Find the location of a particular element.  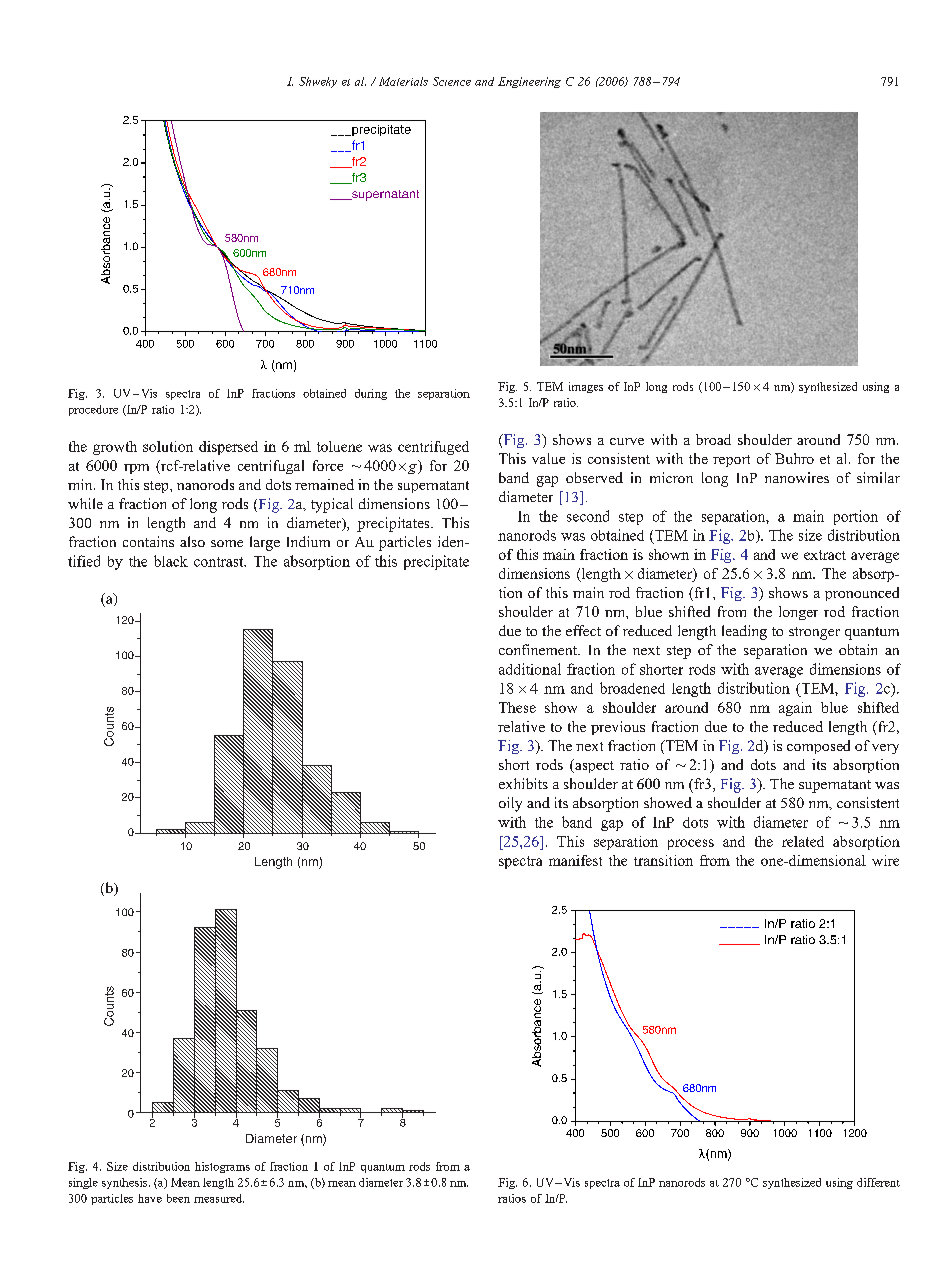

different is located at coordinates (878, 1182).
